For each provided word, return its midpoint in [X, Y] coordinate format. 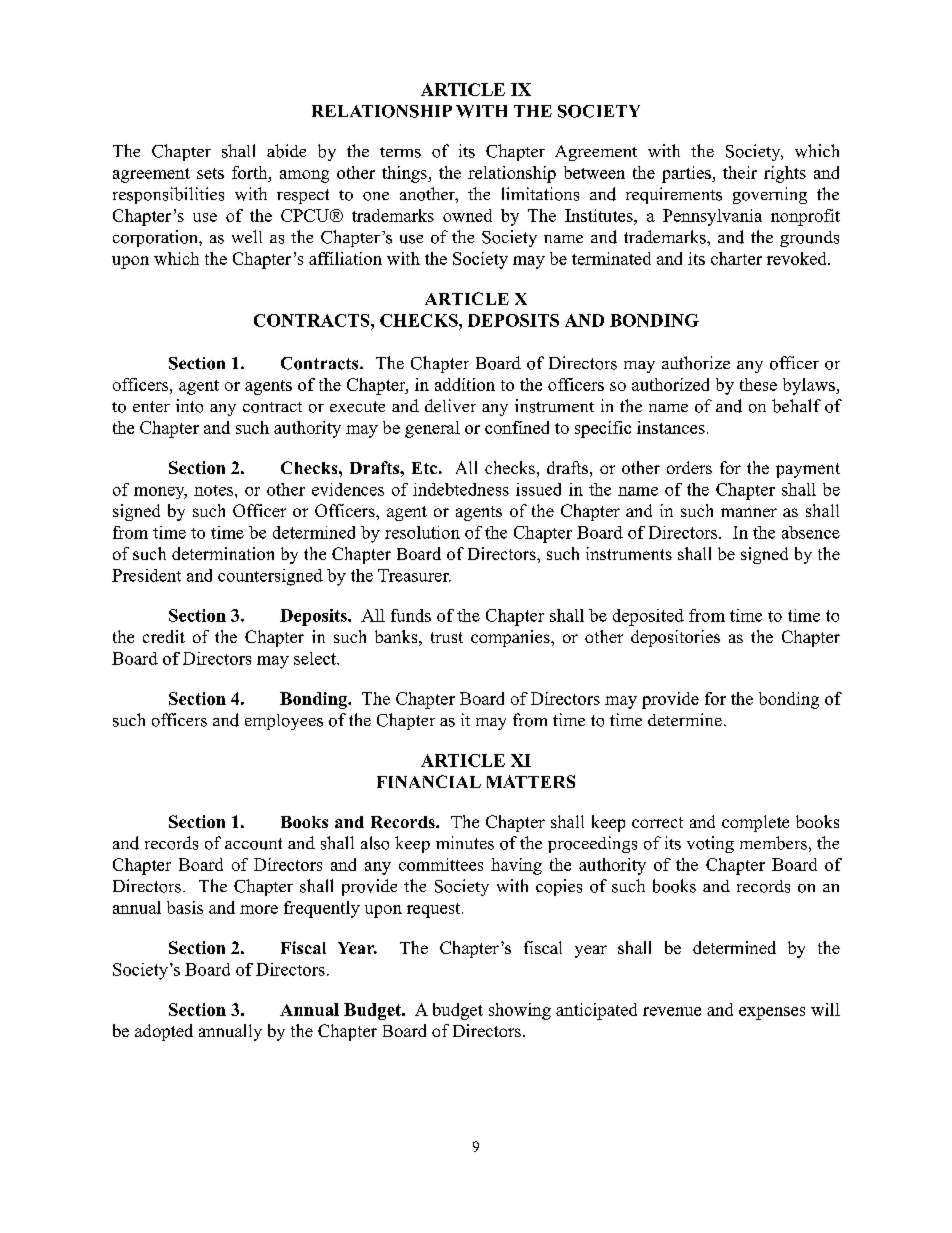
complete [755, 823]
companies [511, 638]
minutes [465, 843]
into [189, 406]
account [253, 844]
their [740, 172]
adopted [164, 1032]
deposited [648, 617]
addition [465, 384]
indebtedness [461, 489]
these [758, 384]
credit [164, 636]
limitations [540, 194]
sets [210, 173]
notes [215, 490]
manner [749, 512]
